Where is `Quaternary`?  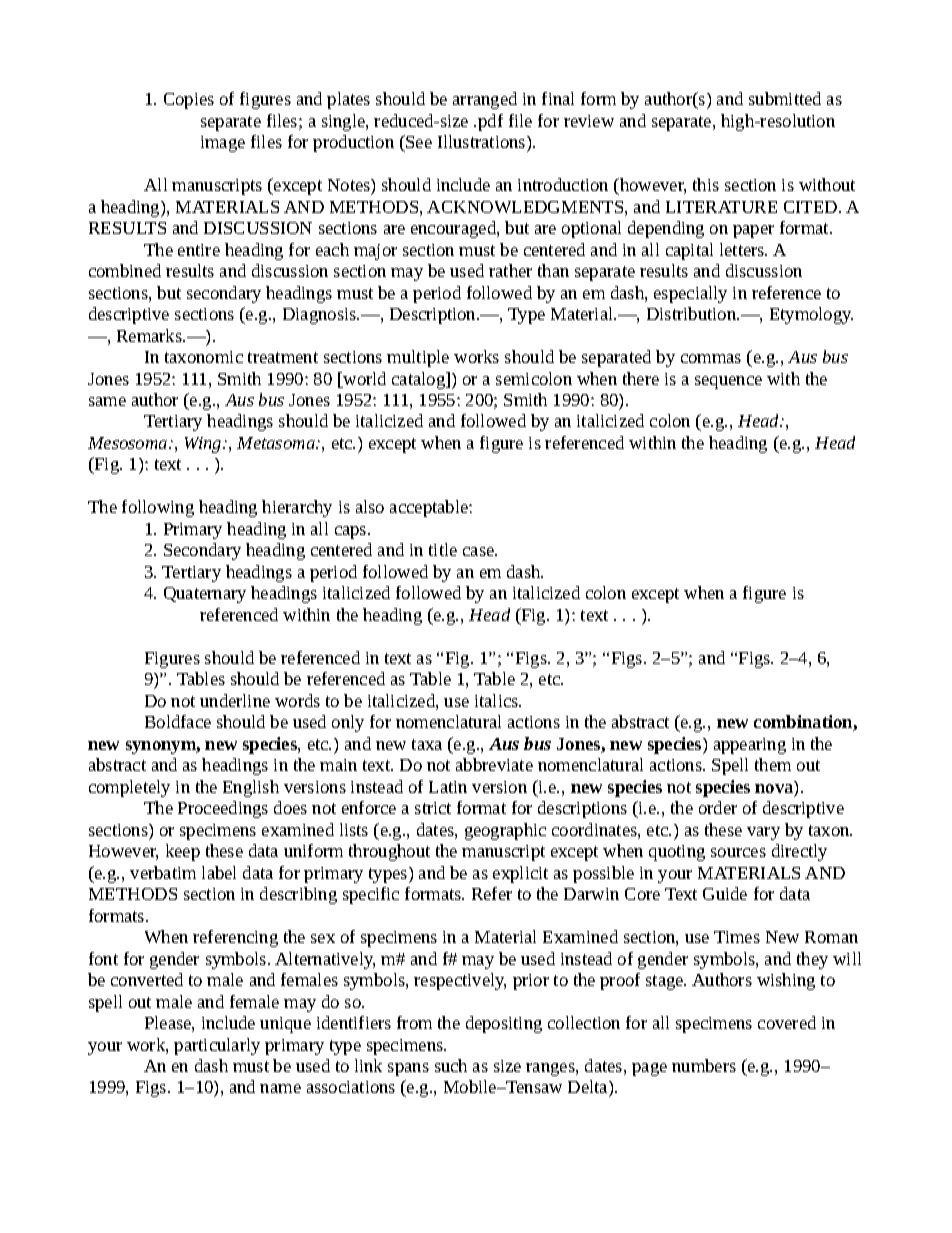 Quaternary is located at coordinates (205, 595).
